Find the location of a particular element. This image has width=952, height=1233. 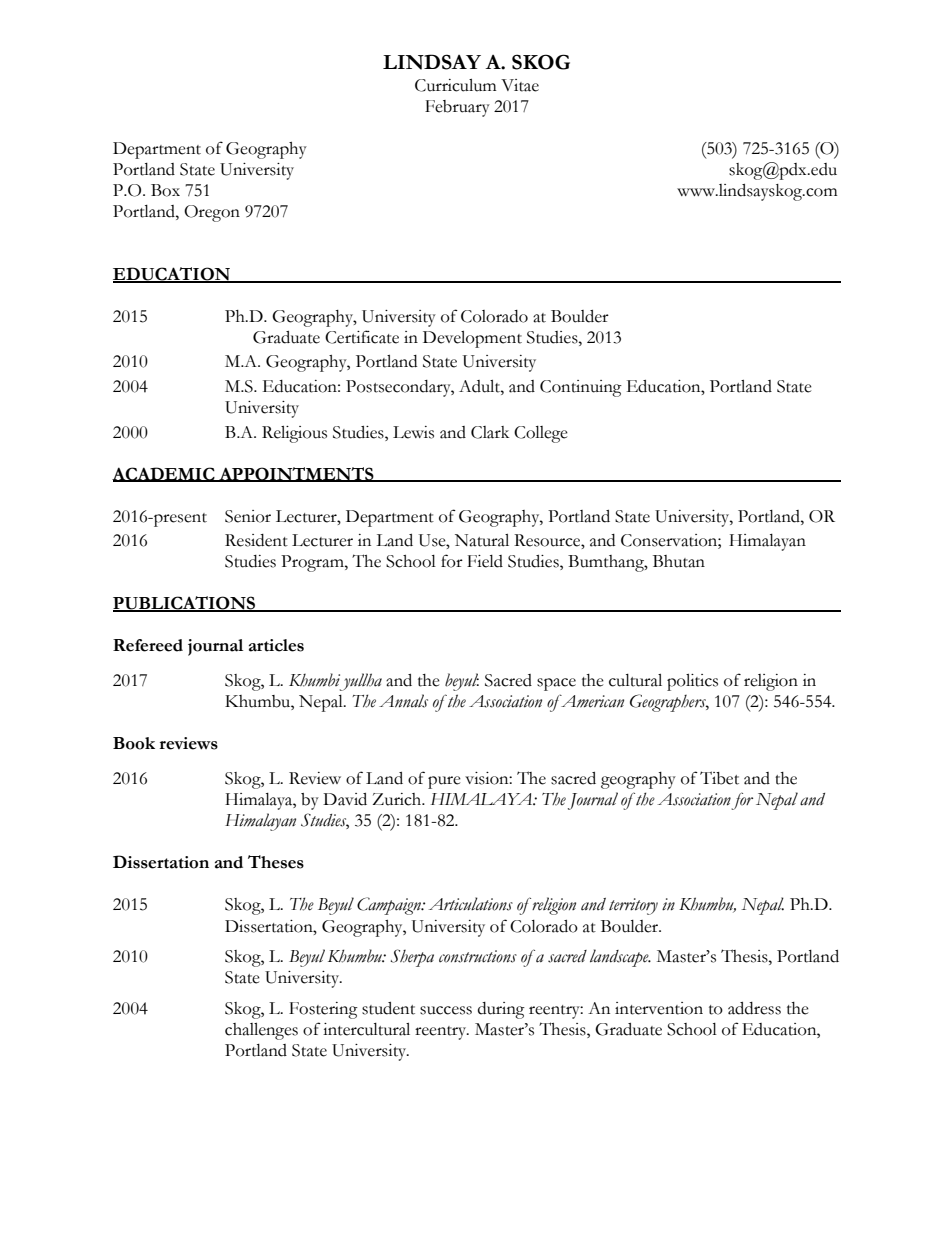

Religious is located at coordinates (294, 434).
